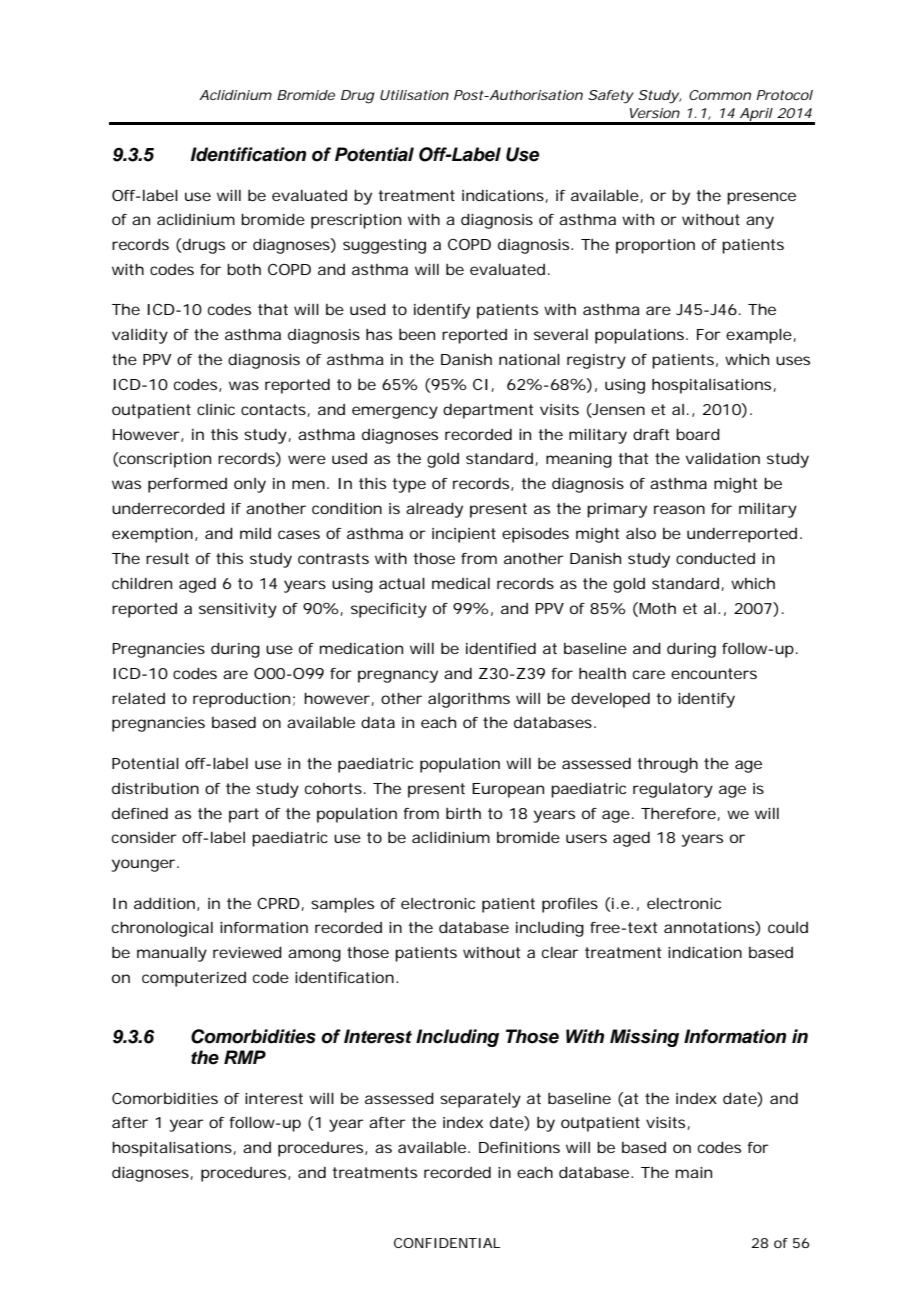 Image resolution: width=924 pixels, height=1307 pixels. What do you see at coordinates (244, 269) in the screenshot?
I see `both` at bounding box center [244, 269].
